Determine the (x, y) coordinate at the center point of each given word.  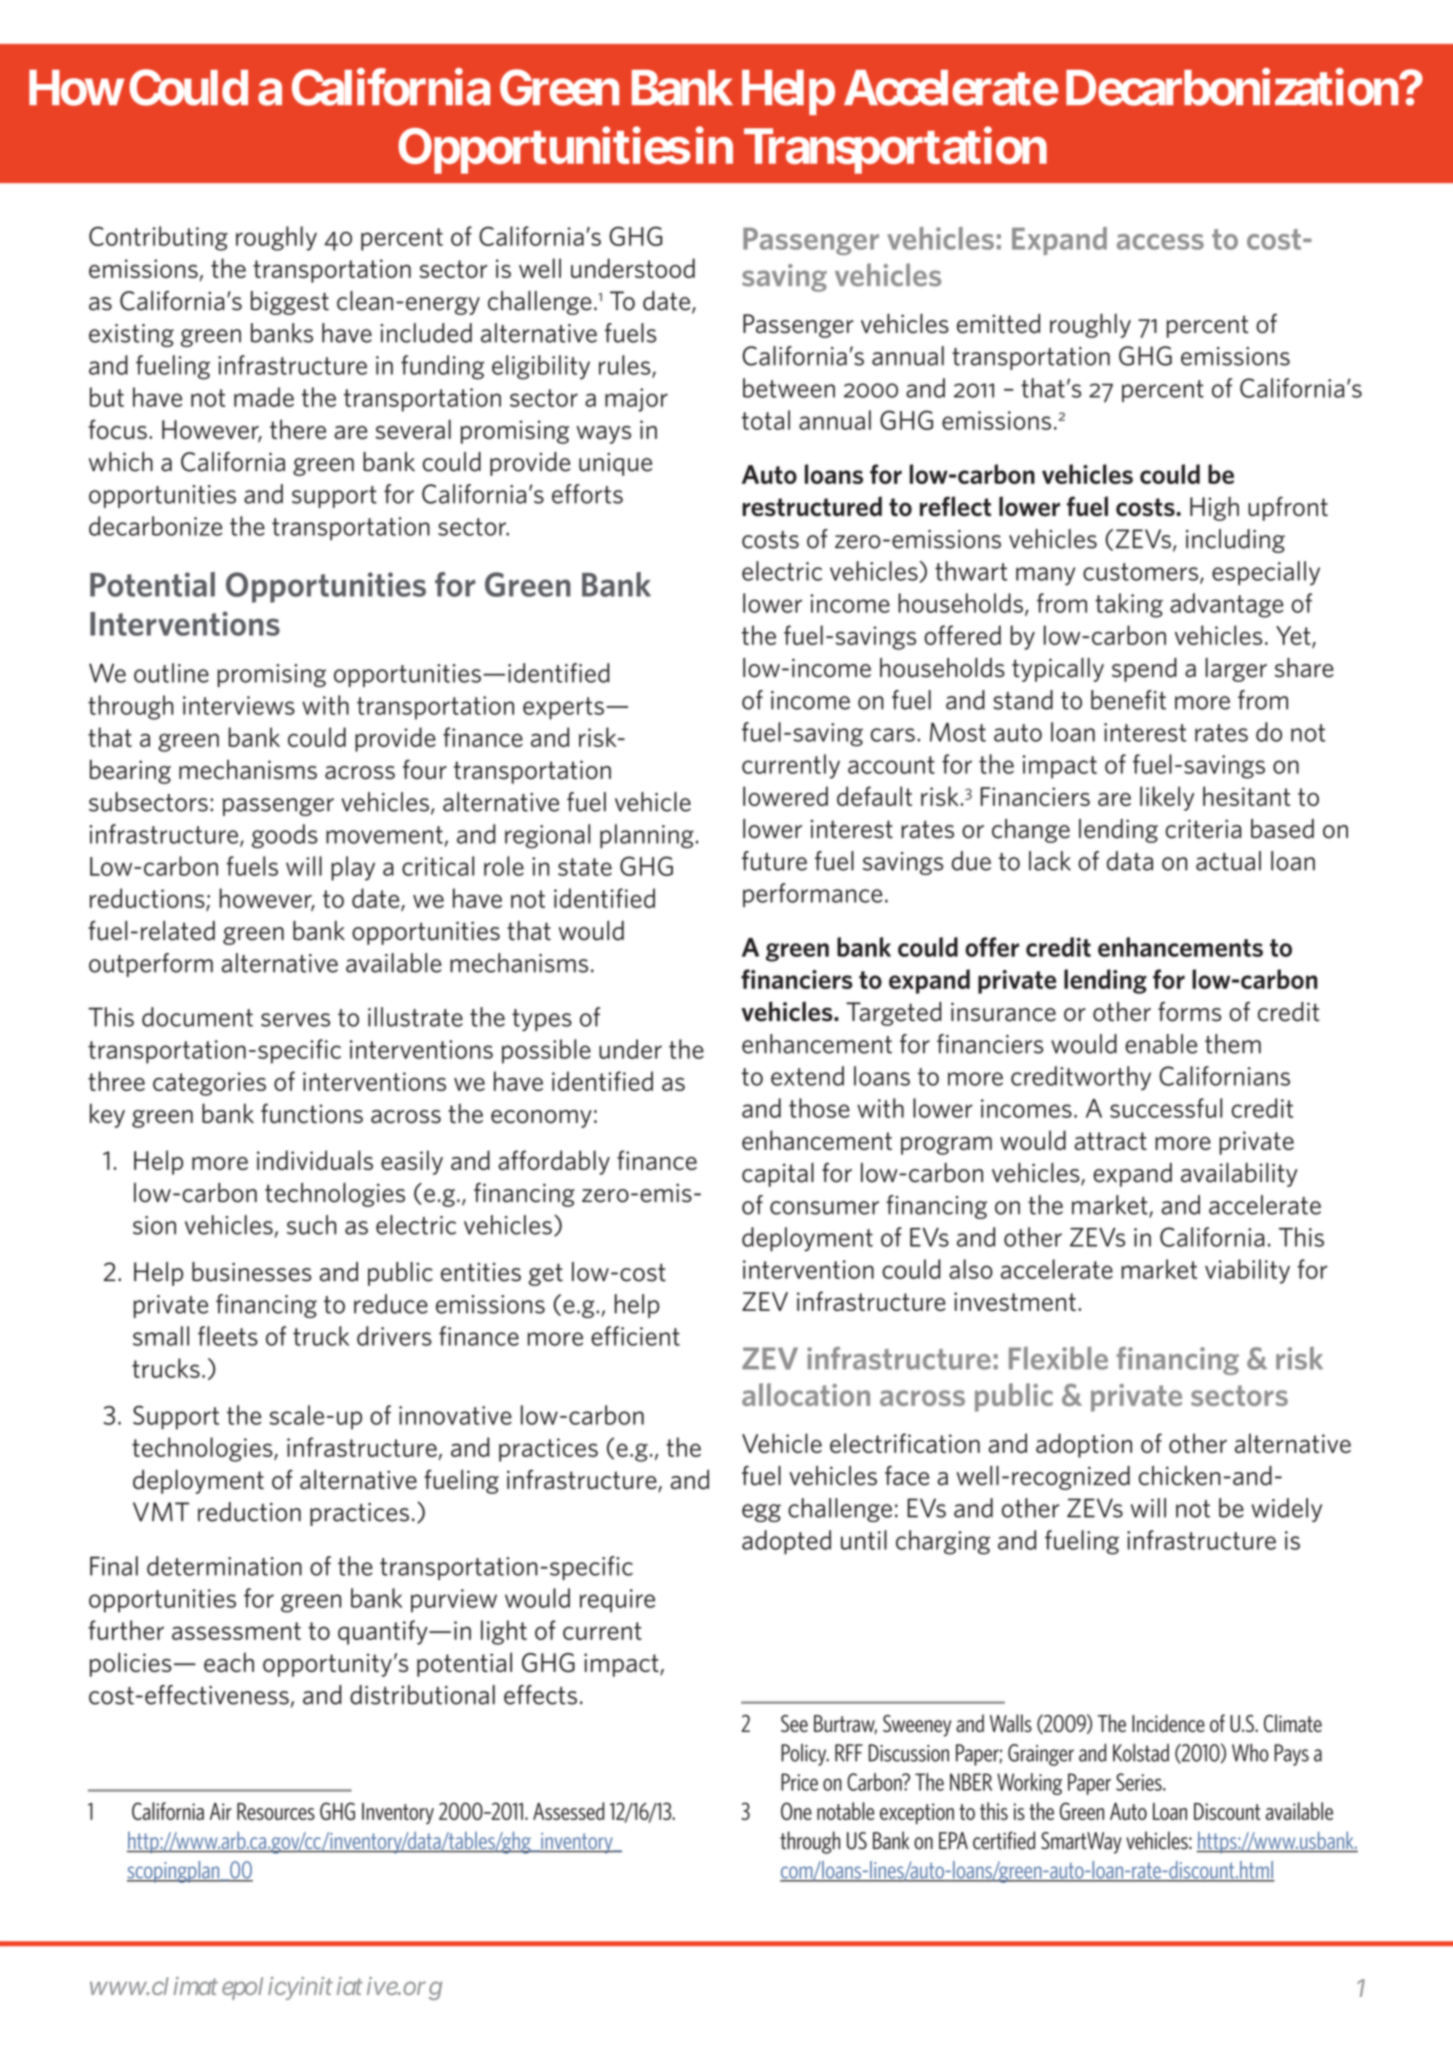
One (796, 1811)
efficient (635, 1336)
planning (647, 836)
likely (1167, 798)
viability (1247, 1271)
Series (1140, 1782)
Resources (276, 1811)
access (1160, 242)
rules (626, 366)
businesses (252, 1272)
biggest (290, 303)
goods (285, 836)
